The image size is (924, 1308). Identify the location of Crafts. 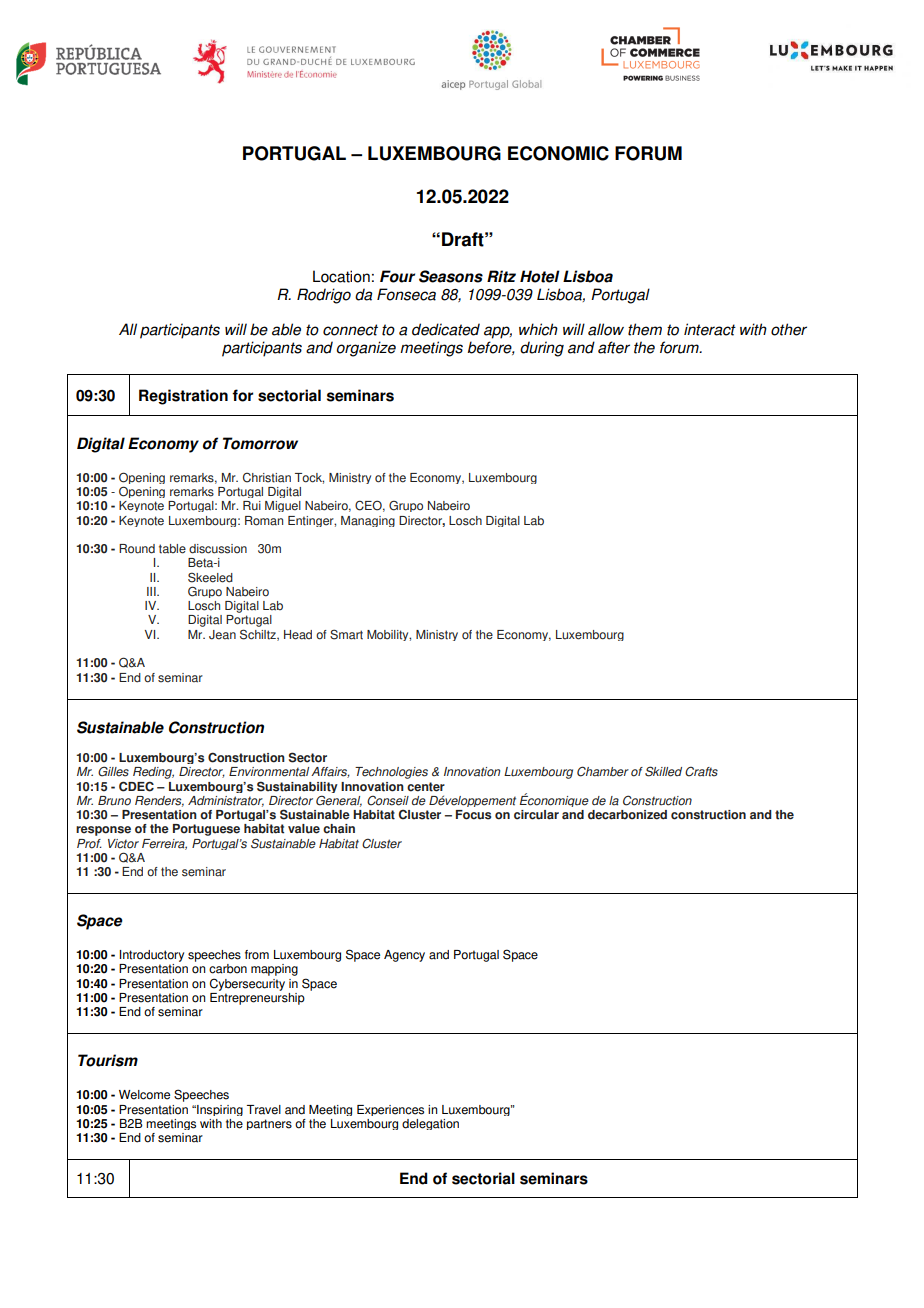
(701, 771).
